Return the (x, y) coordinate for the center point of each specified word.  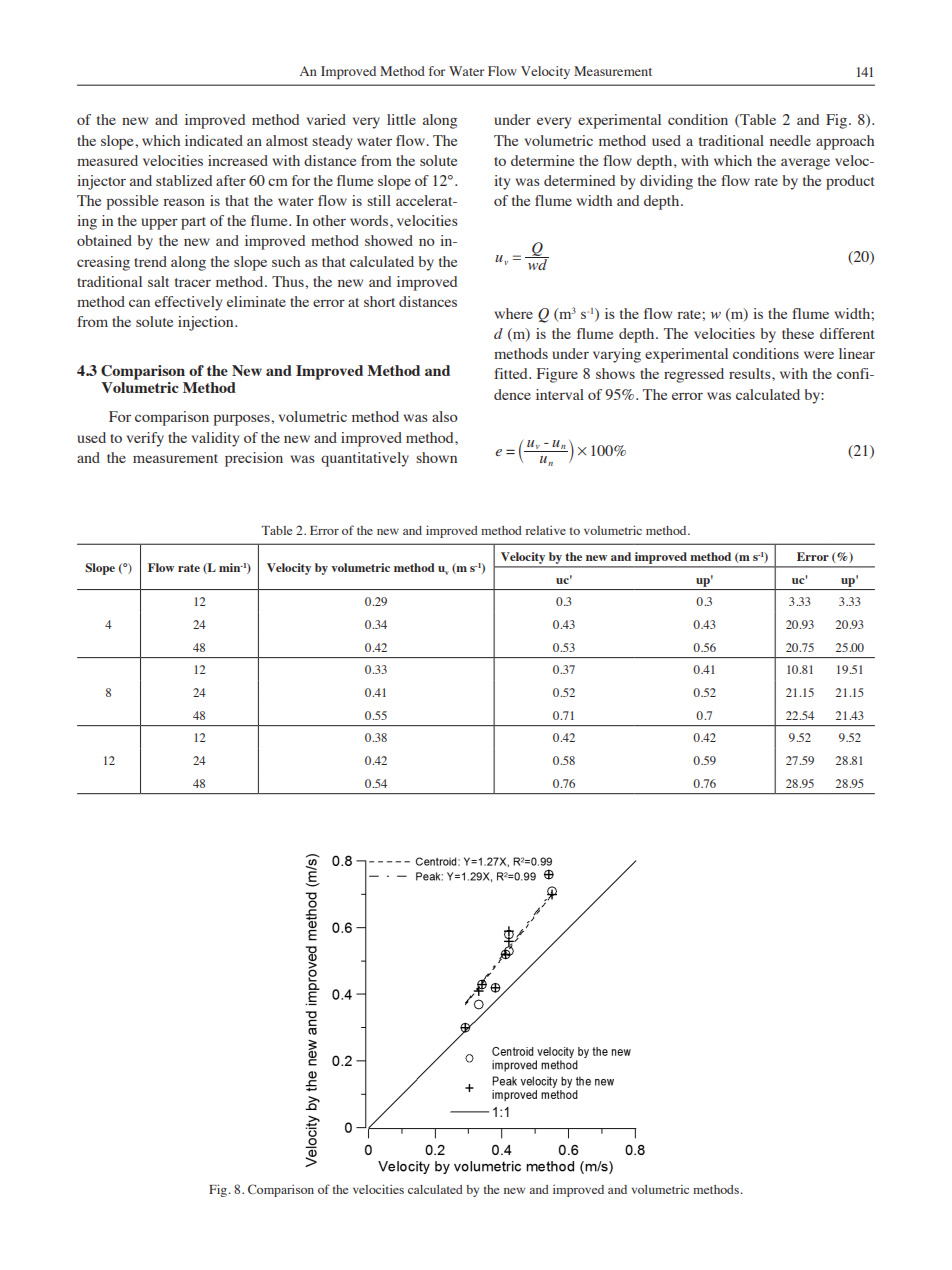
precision (254, 459)
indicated (214, 140)
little (401, 119)
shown (436, 457)
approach (845, 142)
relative (546, 530)
